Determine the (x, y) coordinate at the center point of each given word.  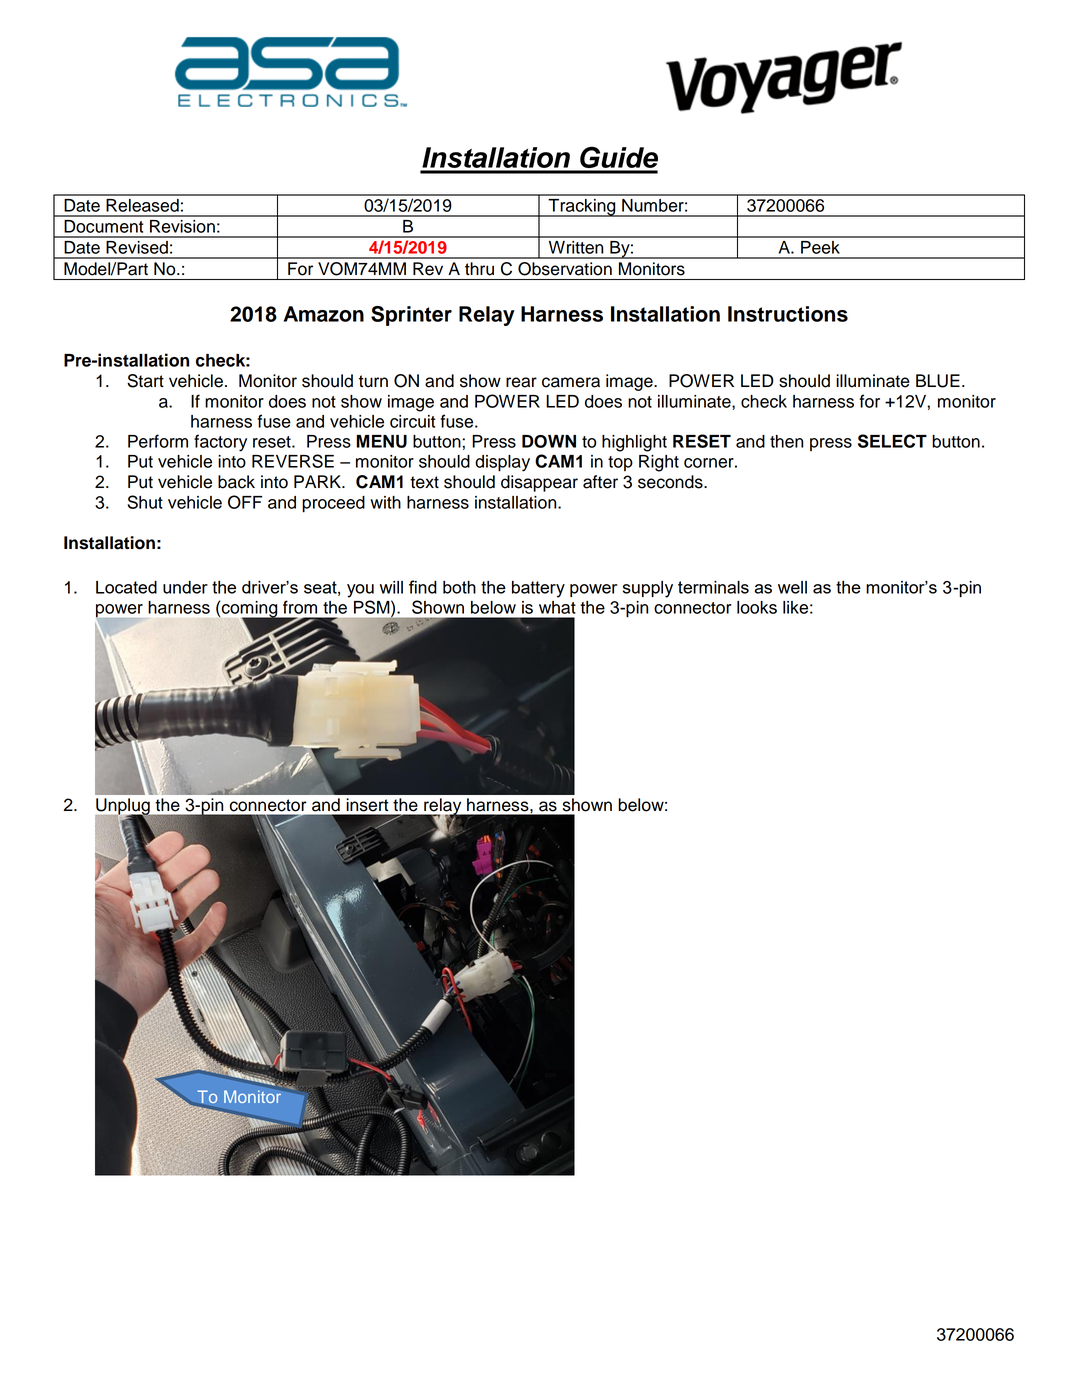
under (185, 587)
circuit (412, 421)
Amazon (324, 314)
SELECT (892, 441)
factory (220, 443)
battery (538, 589)
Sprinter (411, 316)
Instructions (788, 314)
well (792, 587)
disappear (539, 483)
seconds (671, 482)
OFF (245, 502)
